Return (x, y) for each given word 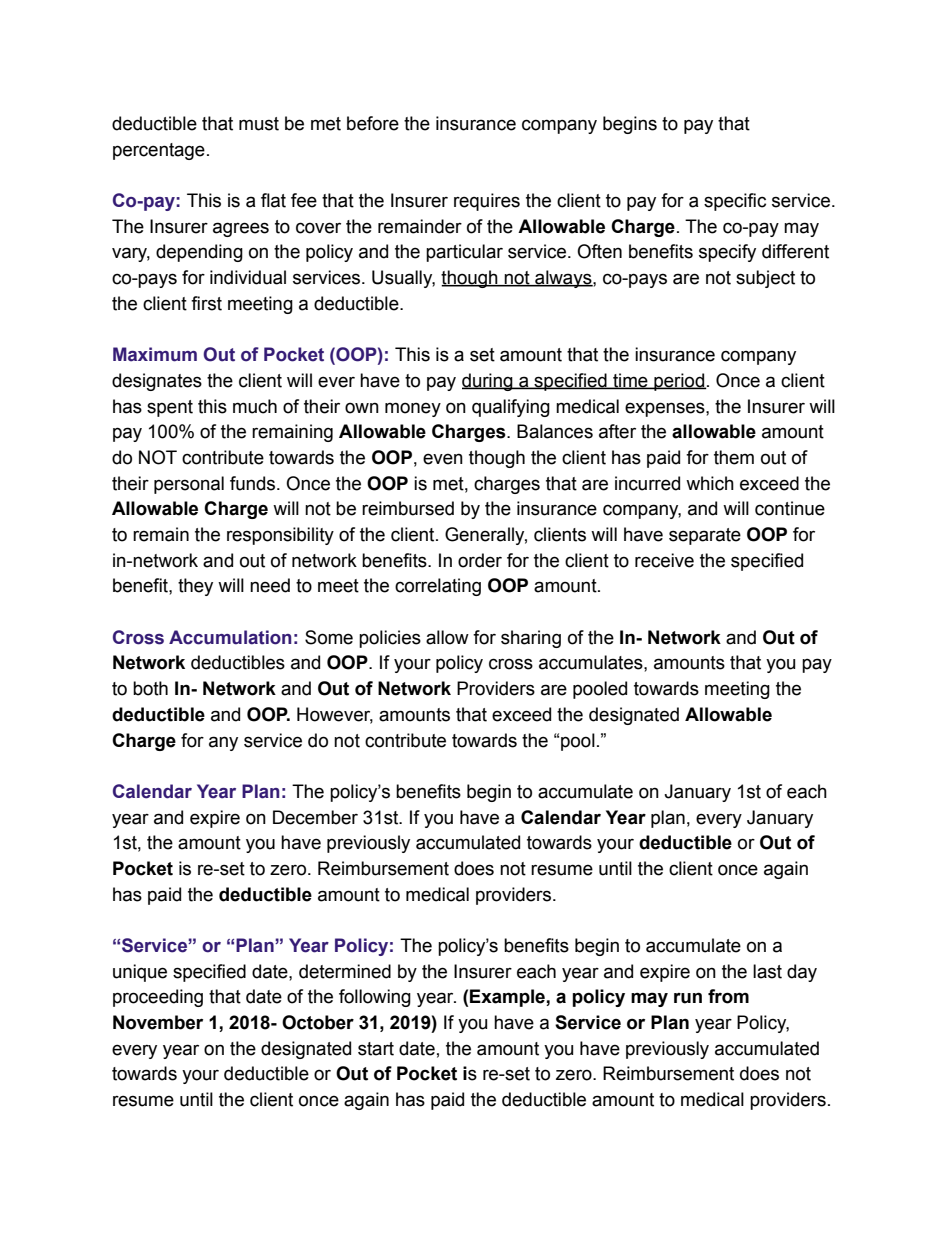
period (679, 382)
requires (487, 202)
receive (664, 560)
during (488, 382)
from (728, 996)
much (255, 406)
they (195, 587)
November (158, 1022)
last (767, 971)
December (315, 817)
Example (508, 998)
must (259, 124)
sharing (531, 639)
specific (735, 202)
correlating (438, 587)
